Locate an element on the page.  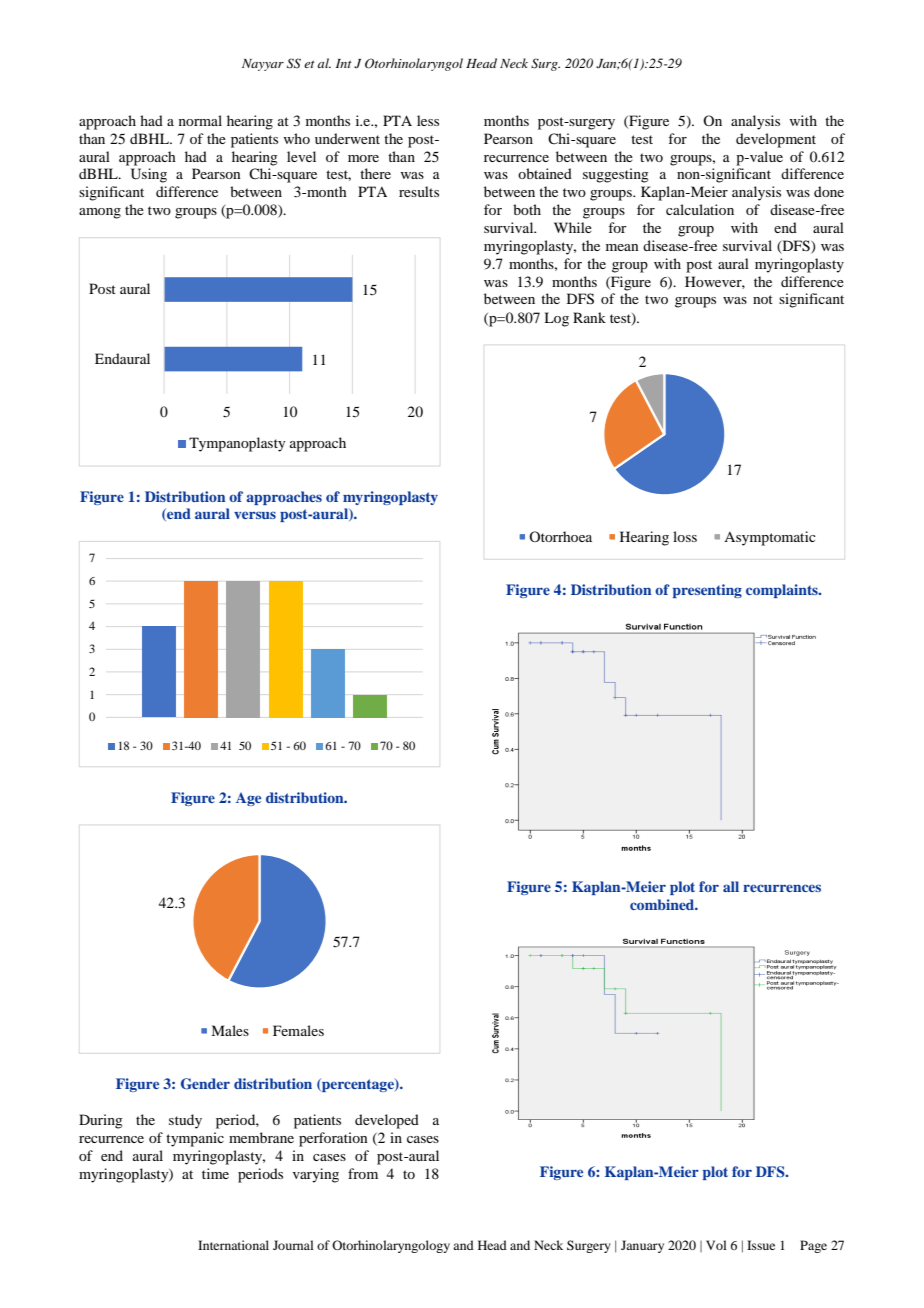
from is located at coordinates (363, 1173).
